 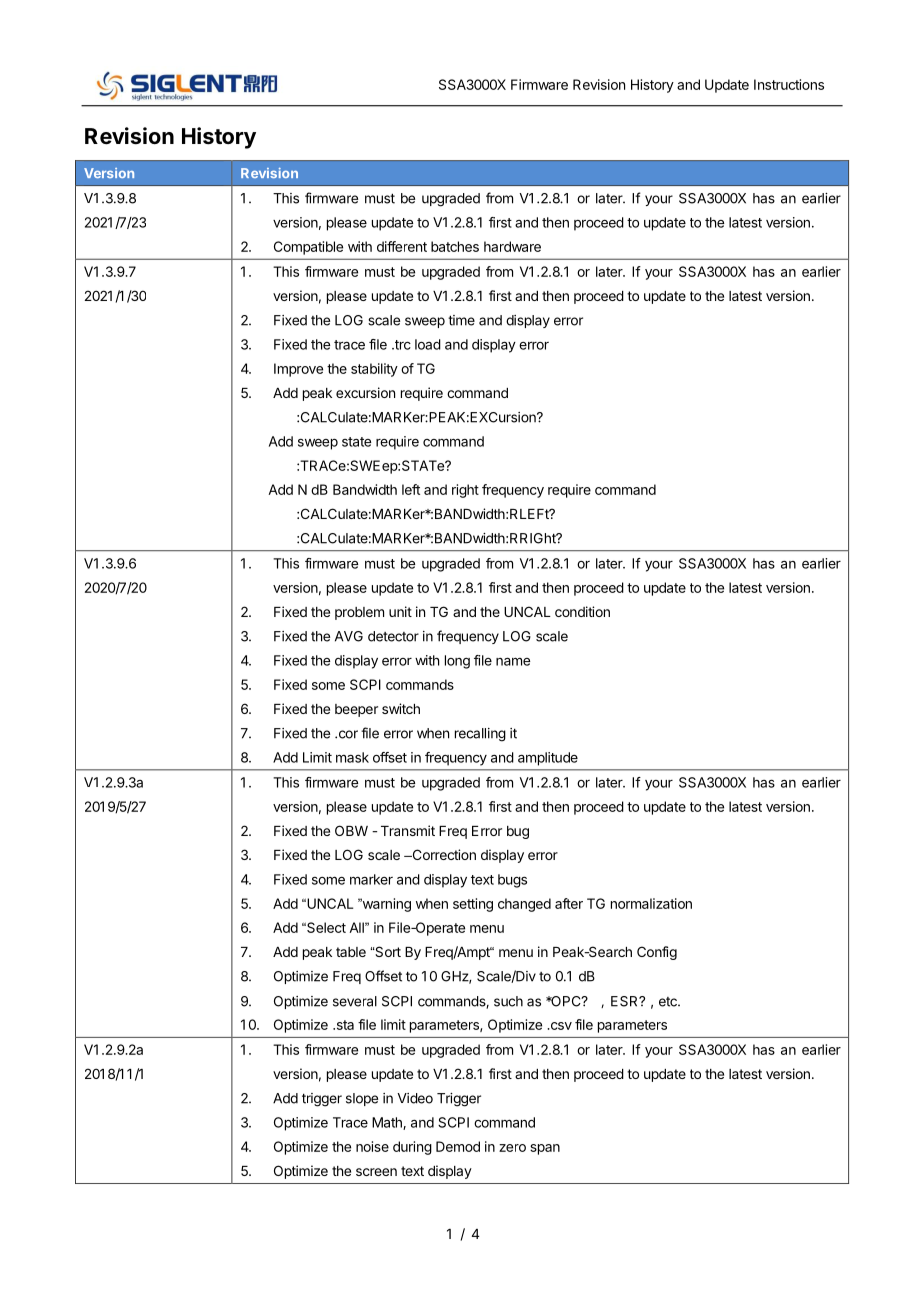 What do you see at coordinates (372, 1146) in the document?
I see `noise` at bounding box center [372, 1146].
